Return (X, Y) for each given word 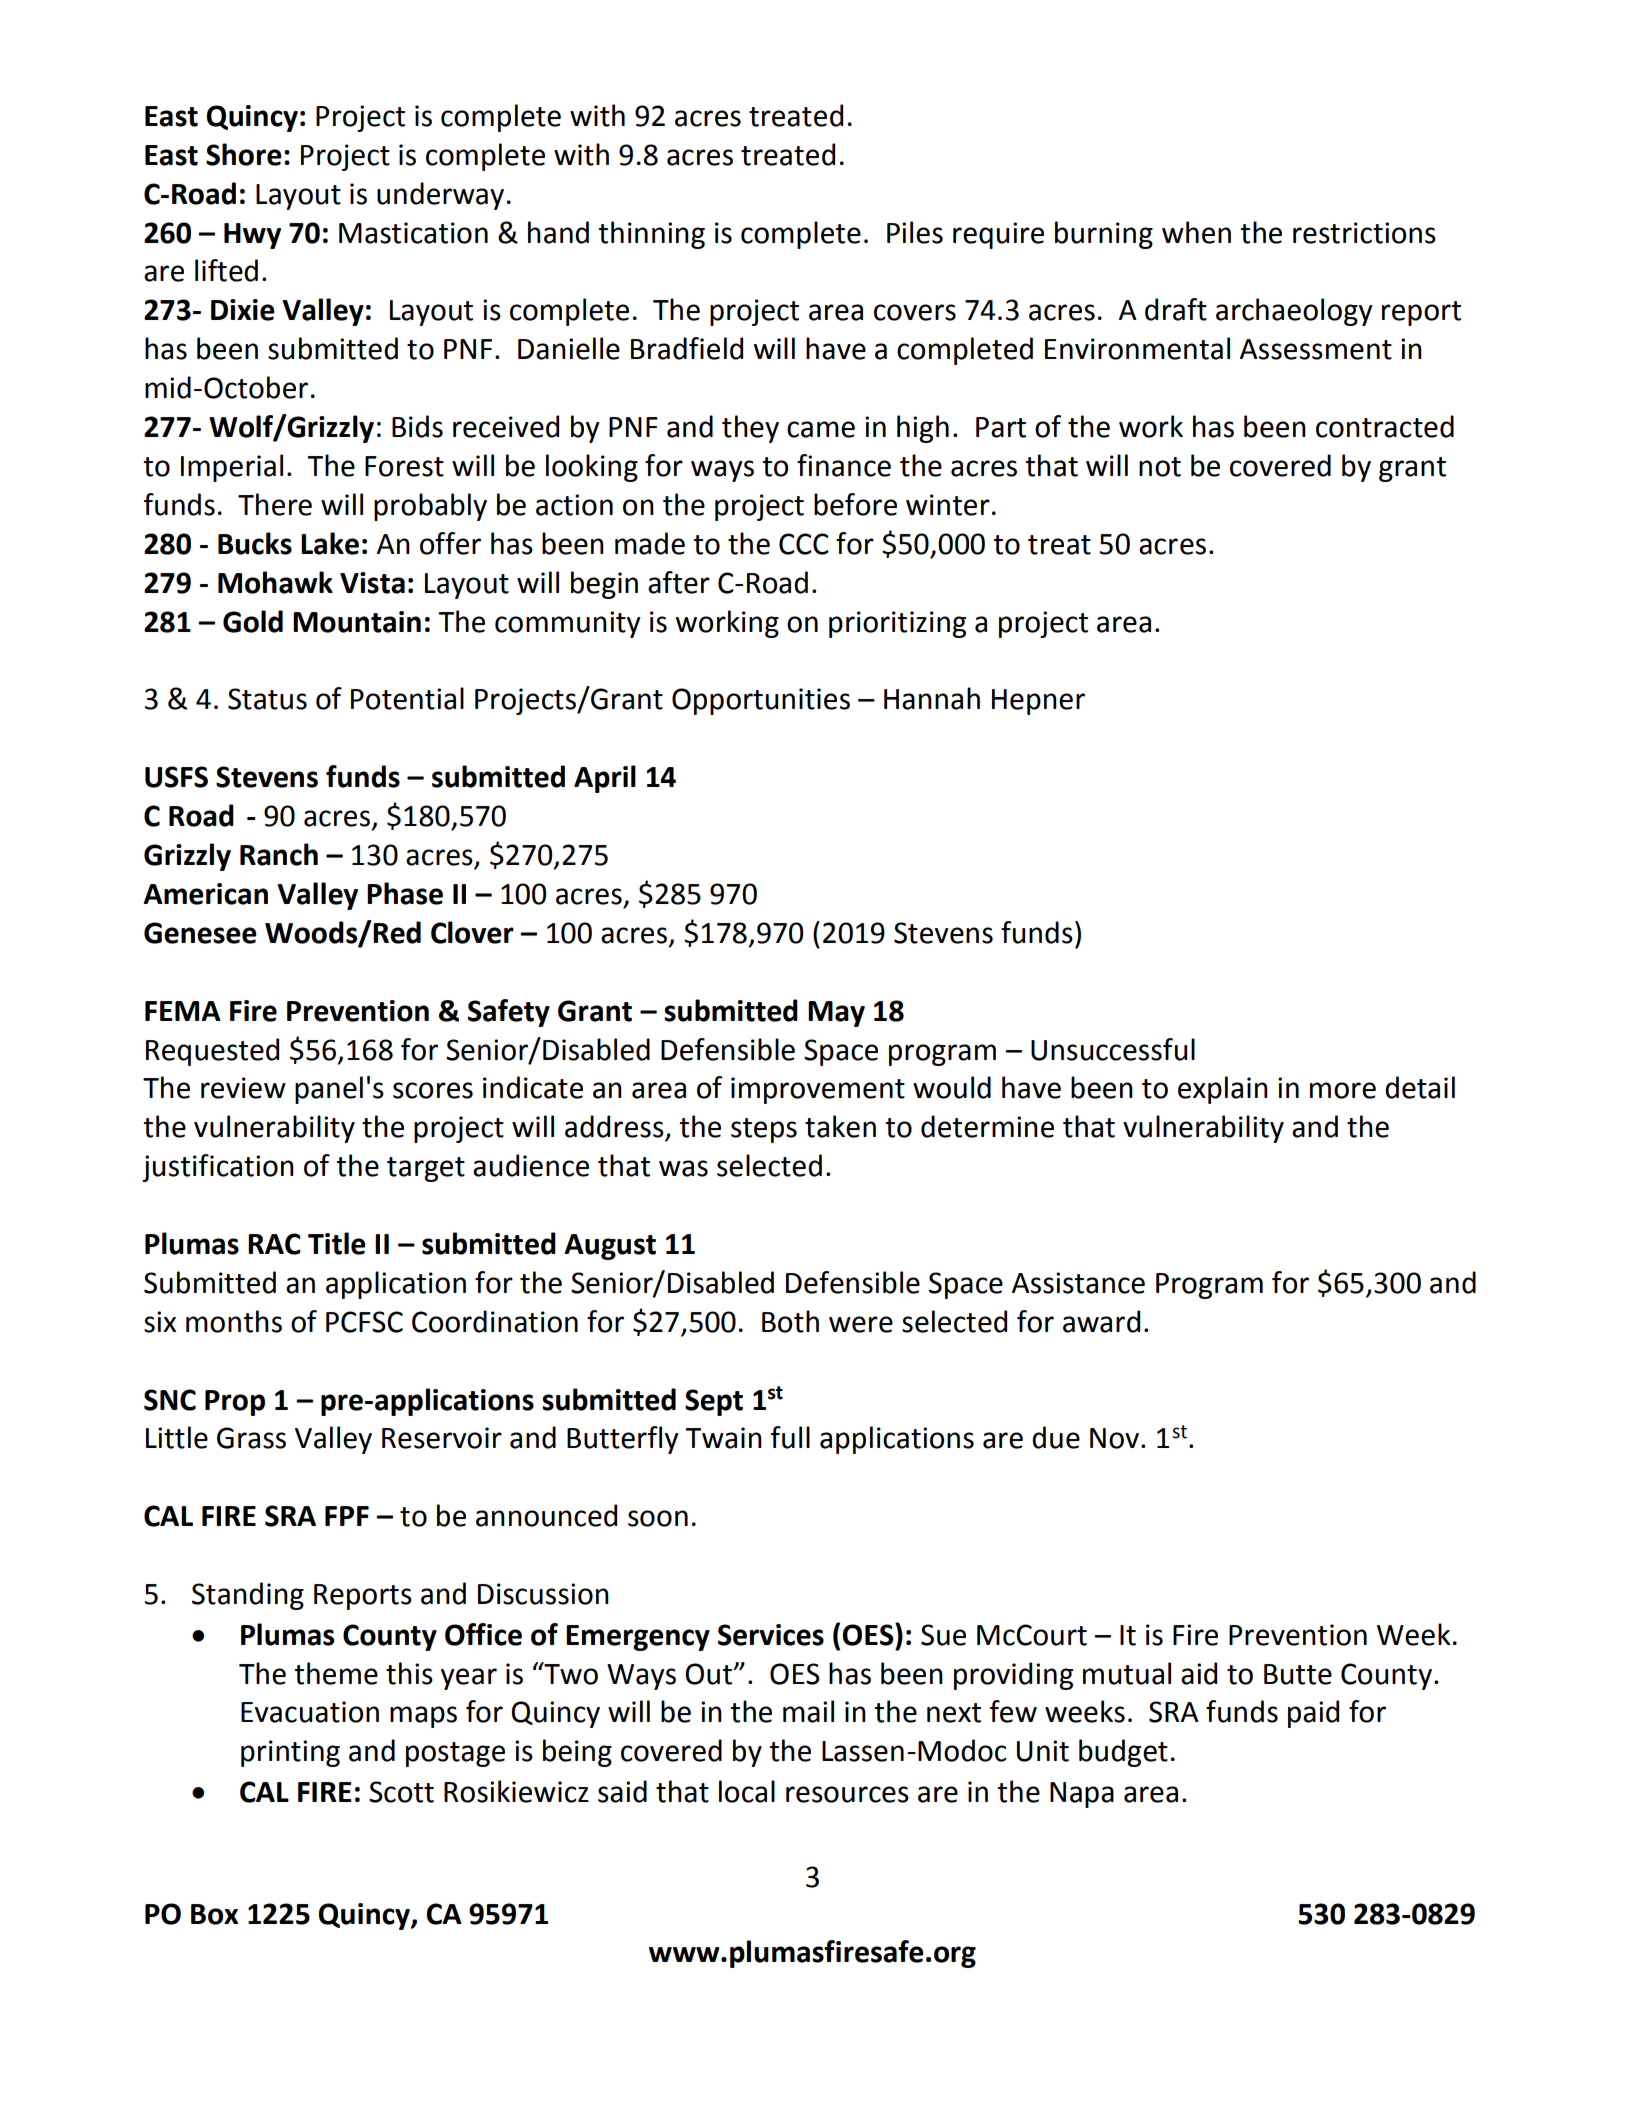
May (836, 1014)
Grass (251, 1438)
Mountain (357, 622)
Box (214, 1914)
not (1160, 467)
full (790, 1437)
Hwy (252, 236)
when (1196, 232)
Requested (212, 1052)
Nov (1116, 1438)
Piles (915, 232)
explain (1223, 1090)
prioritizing (897, 624)
